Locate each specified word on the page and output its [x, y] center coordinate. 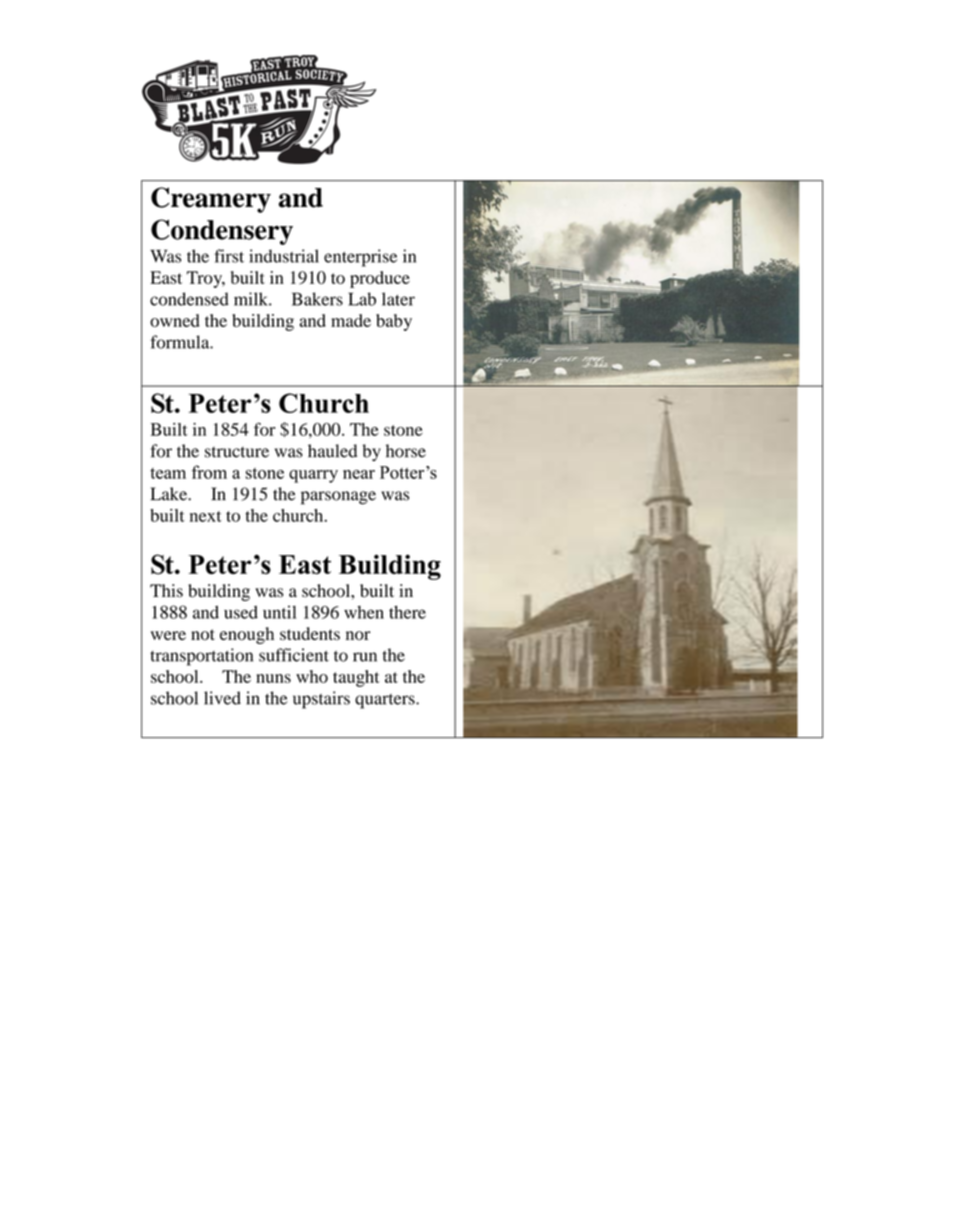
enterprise [360, 258]
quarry [313, 476]
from [209, 472]
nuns [273, 678]
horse [406, 451]
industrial [284, 256]
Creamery [211, 200]
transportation [201, 657]
